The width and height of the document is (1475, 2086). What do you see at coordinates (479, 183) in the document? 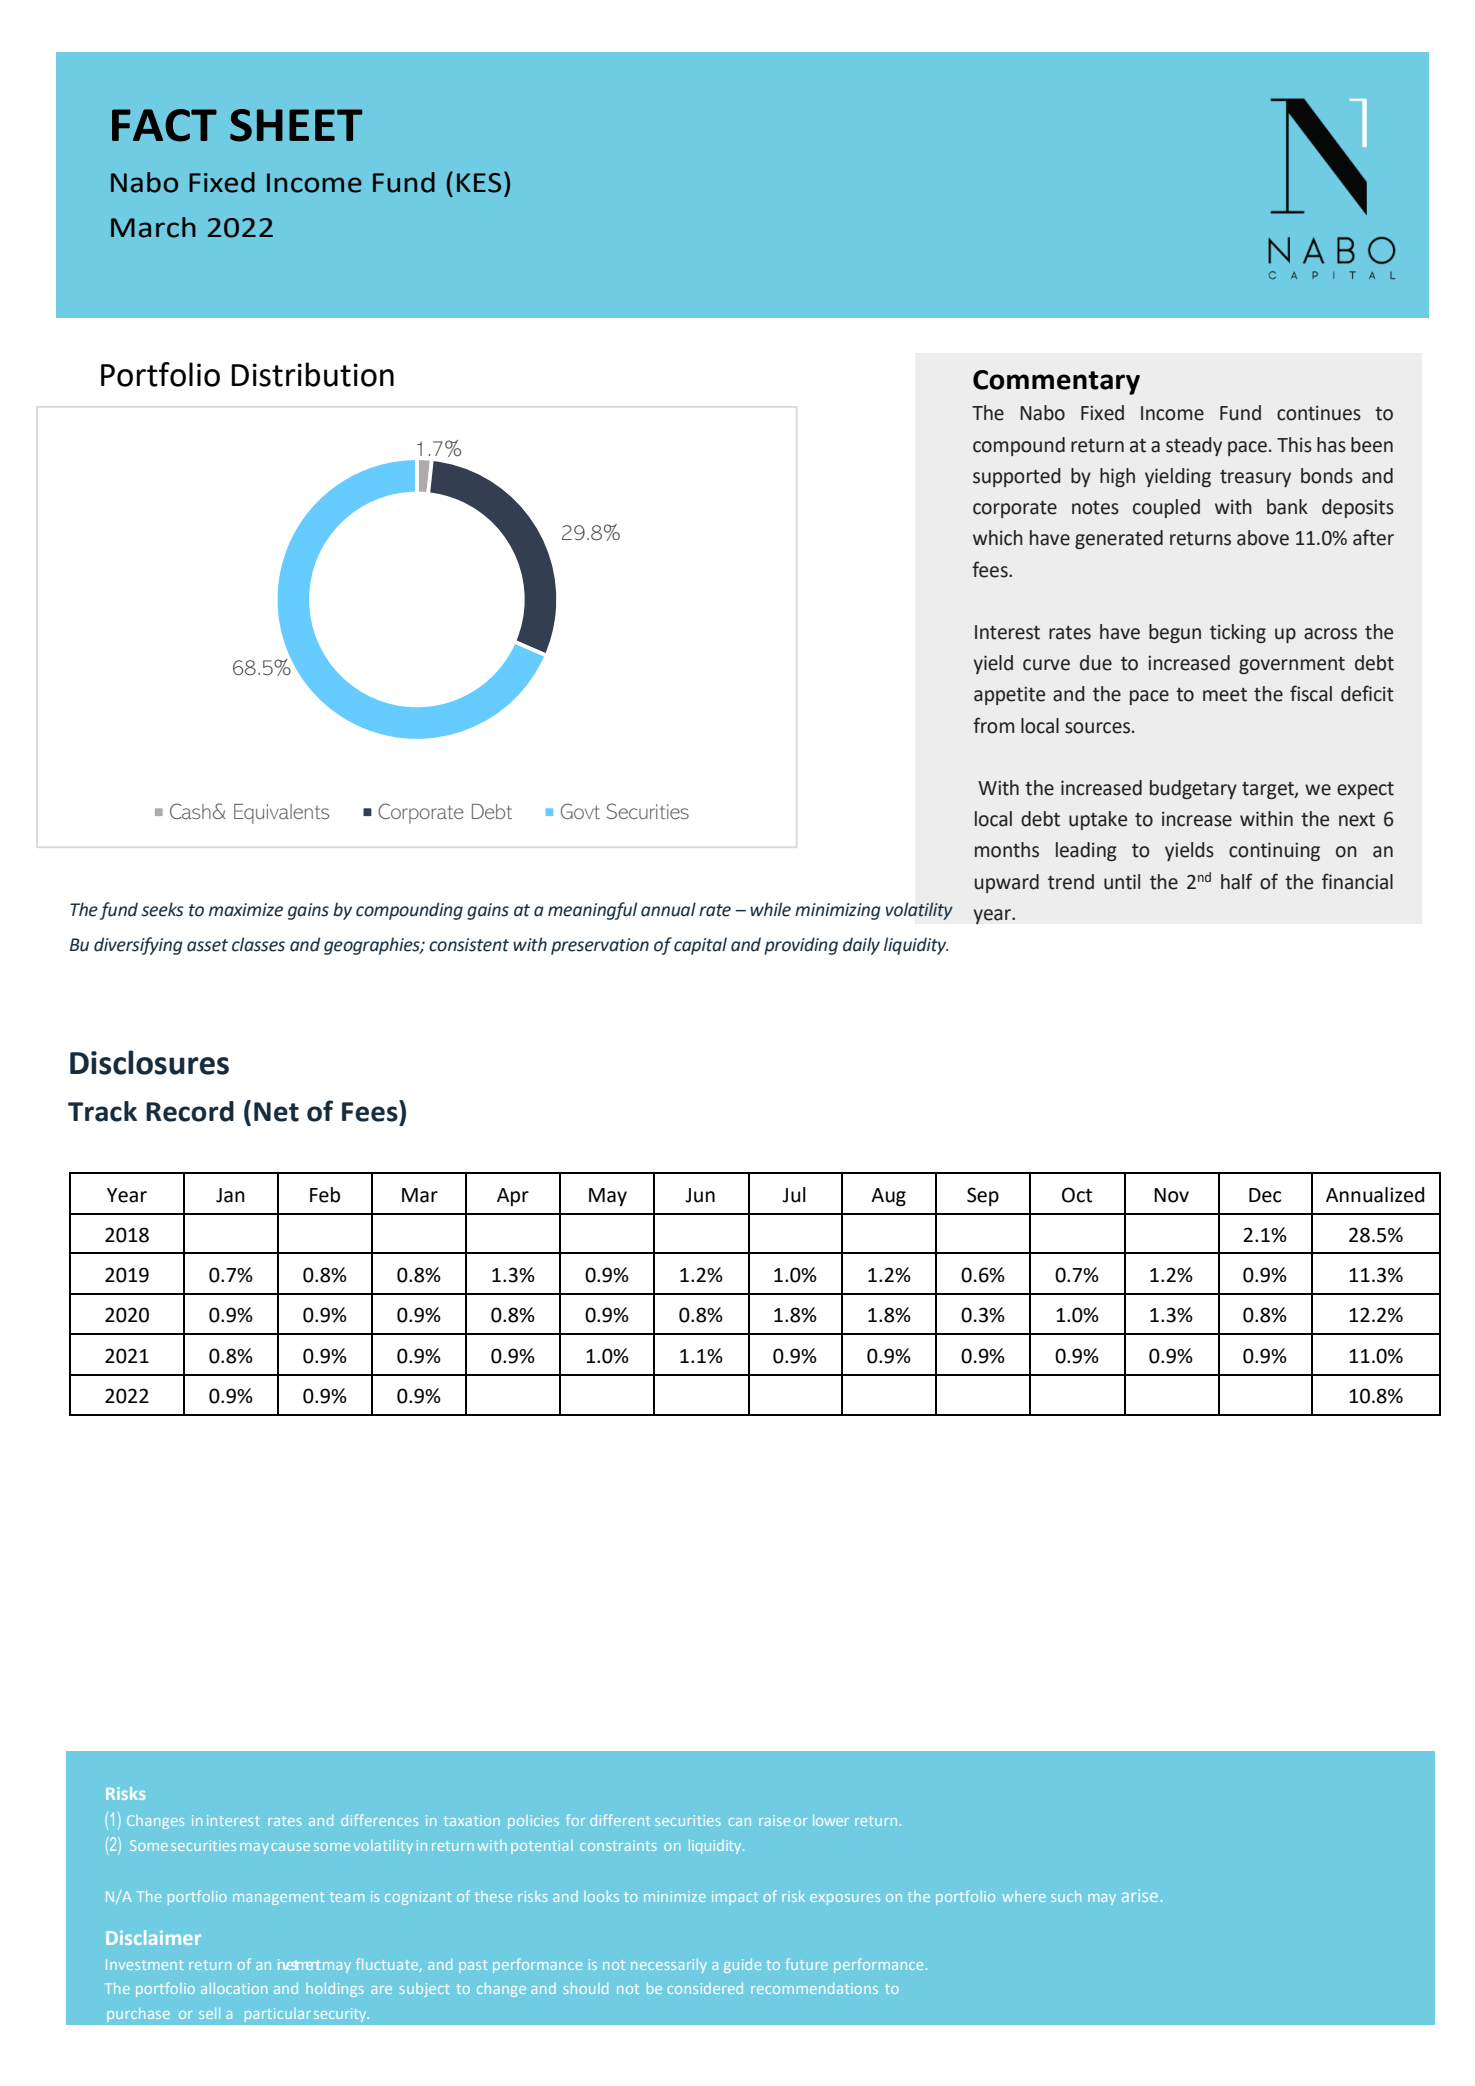
I see `KES` at bounding box center [479, 183].
